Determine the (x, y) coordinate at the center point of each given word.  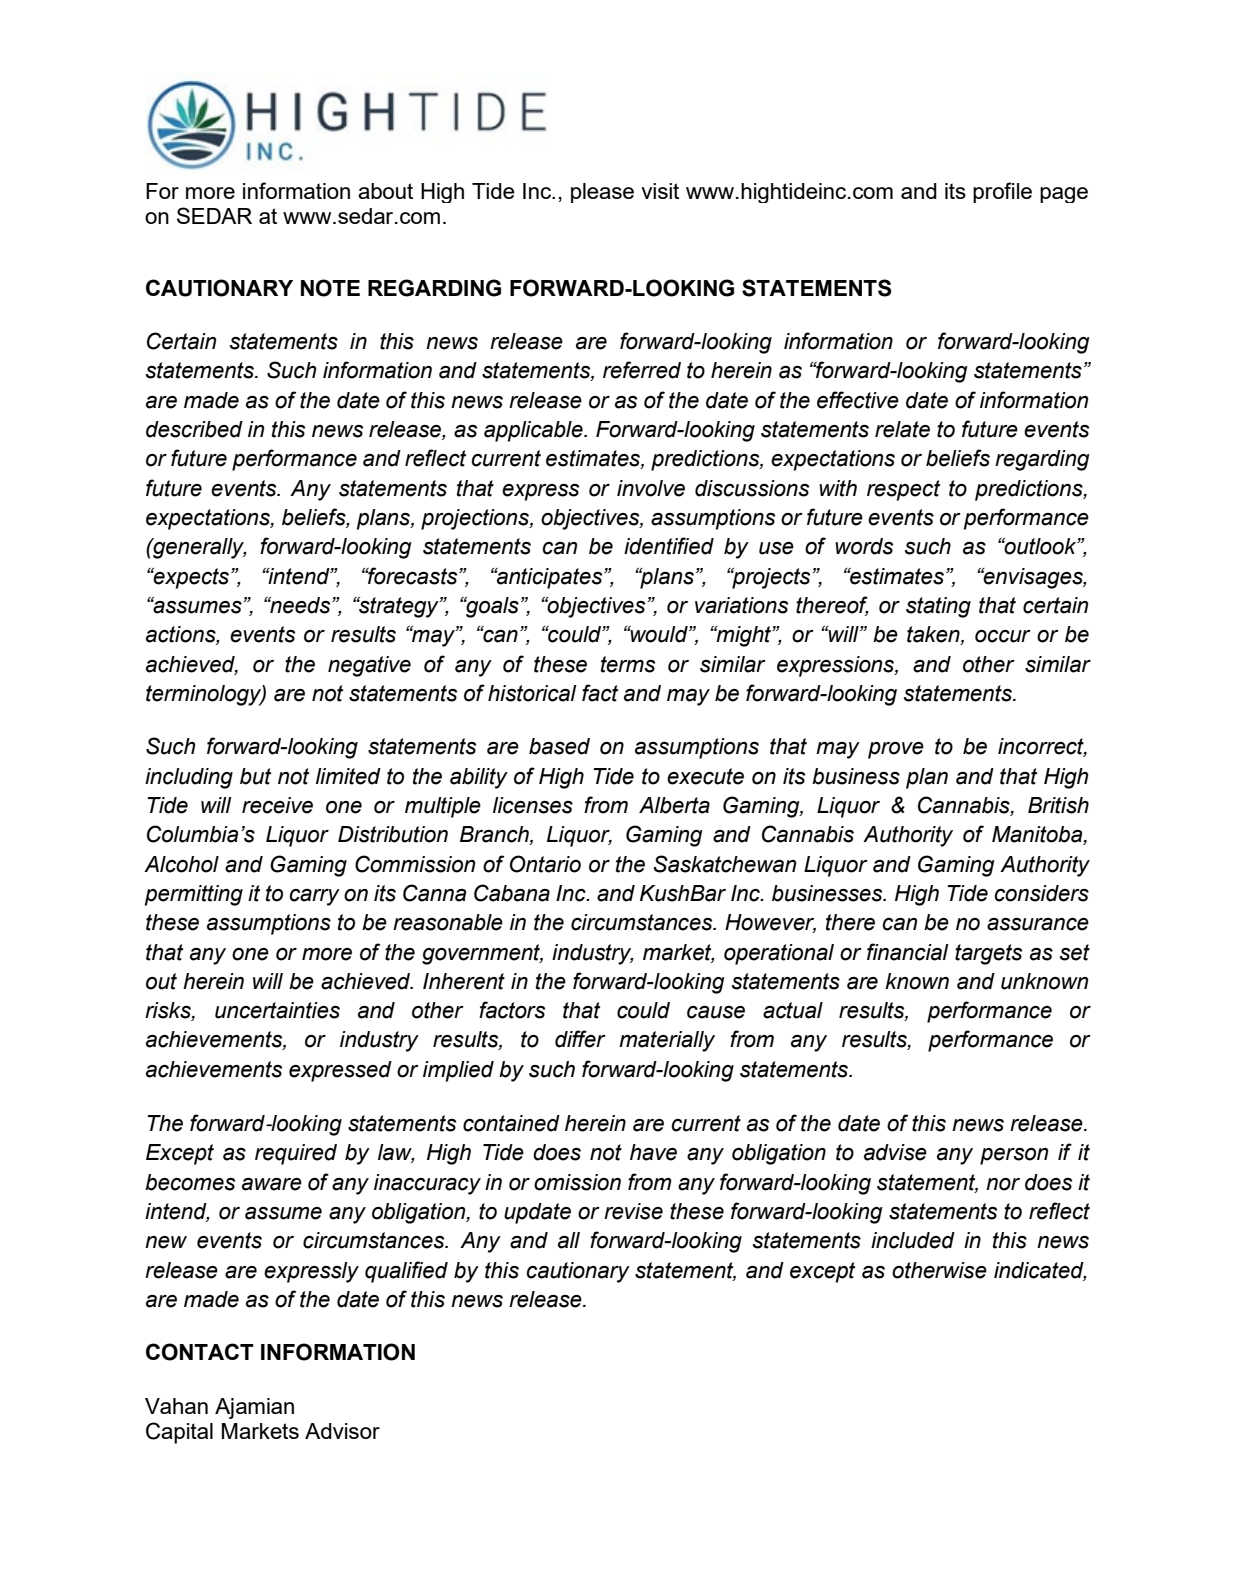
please (602, 193)
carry (314, 897)
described (194, 429)
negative (369, 666)
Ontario (545, 864)
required (296, 1154)
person (1014, 1156)
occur (1003, 636)
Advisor (342, 1431)
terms (628, 664)
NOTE (330, 288)
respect (903, 490)
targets (988, 954)
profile (1002, 192)
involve (651, 488)
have (653, 1152)
